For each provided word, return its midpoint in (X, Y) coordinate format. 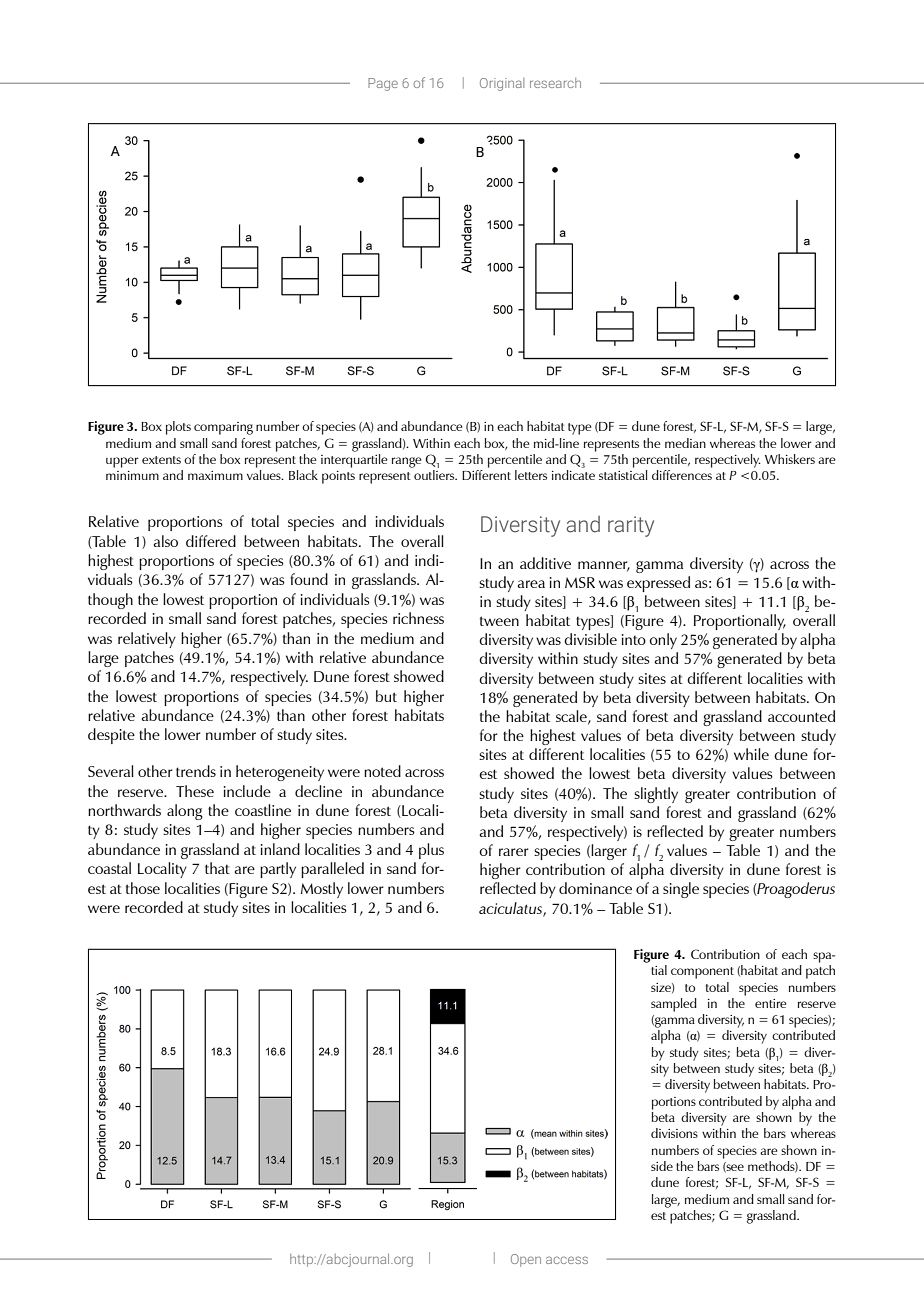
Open (526, 1260)
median (685, 443)
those (143, 888)
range (406, 462)
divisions (674, 1133)
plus (431, 851)
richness (418, 618)
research (555, 83)
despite (111, 736)
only (663, 641)
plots (178, 428)
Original (502, 84)
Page (383, 84)
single (681, 890)
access (567, 1260)
